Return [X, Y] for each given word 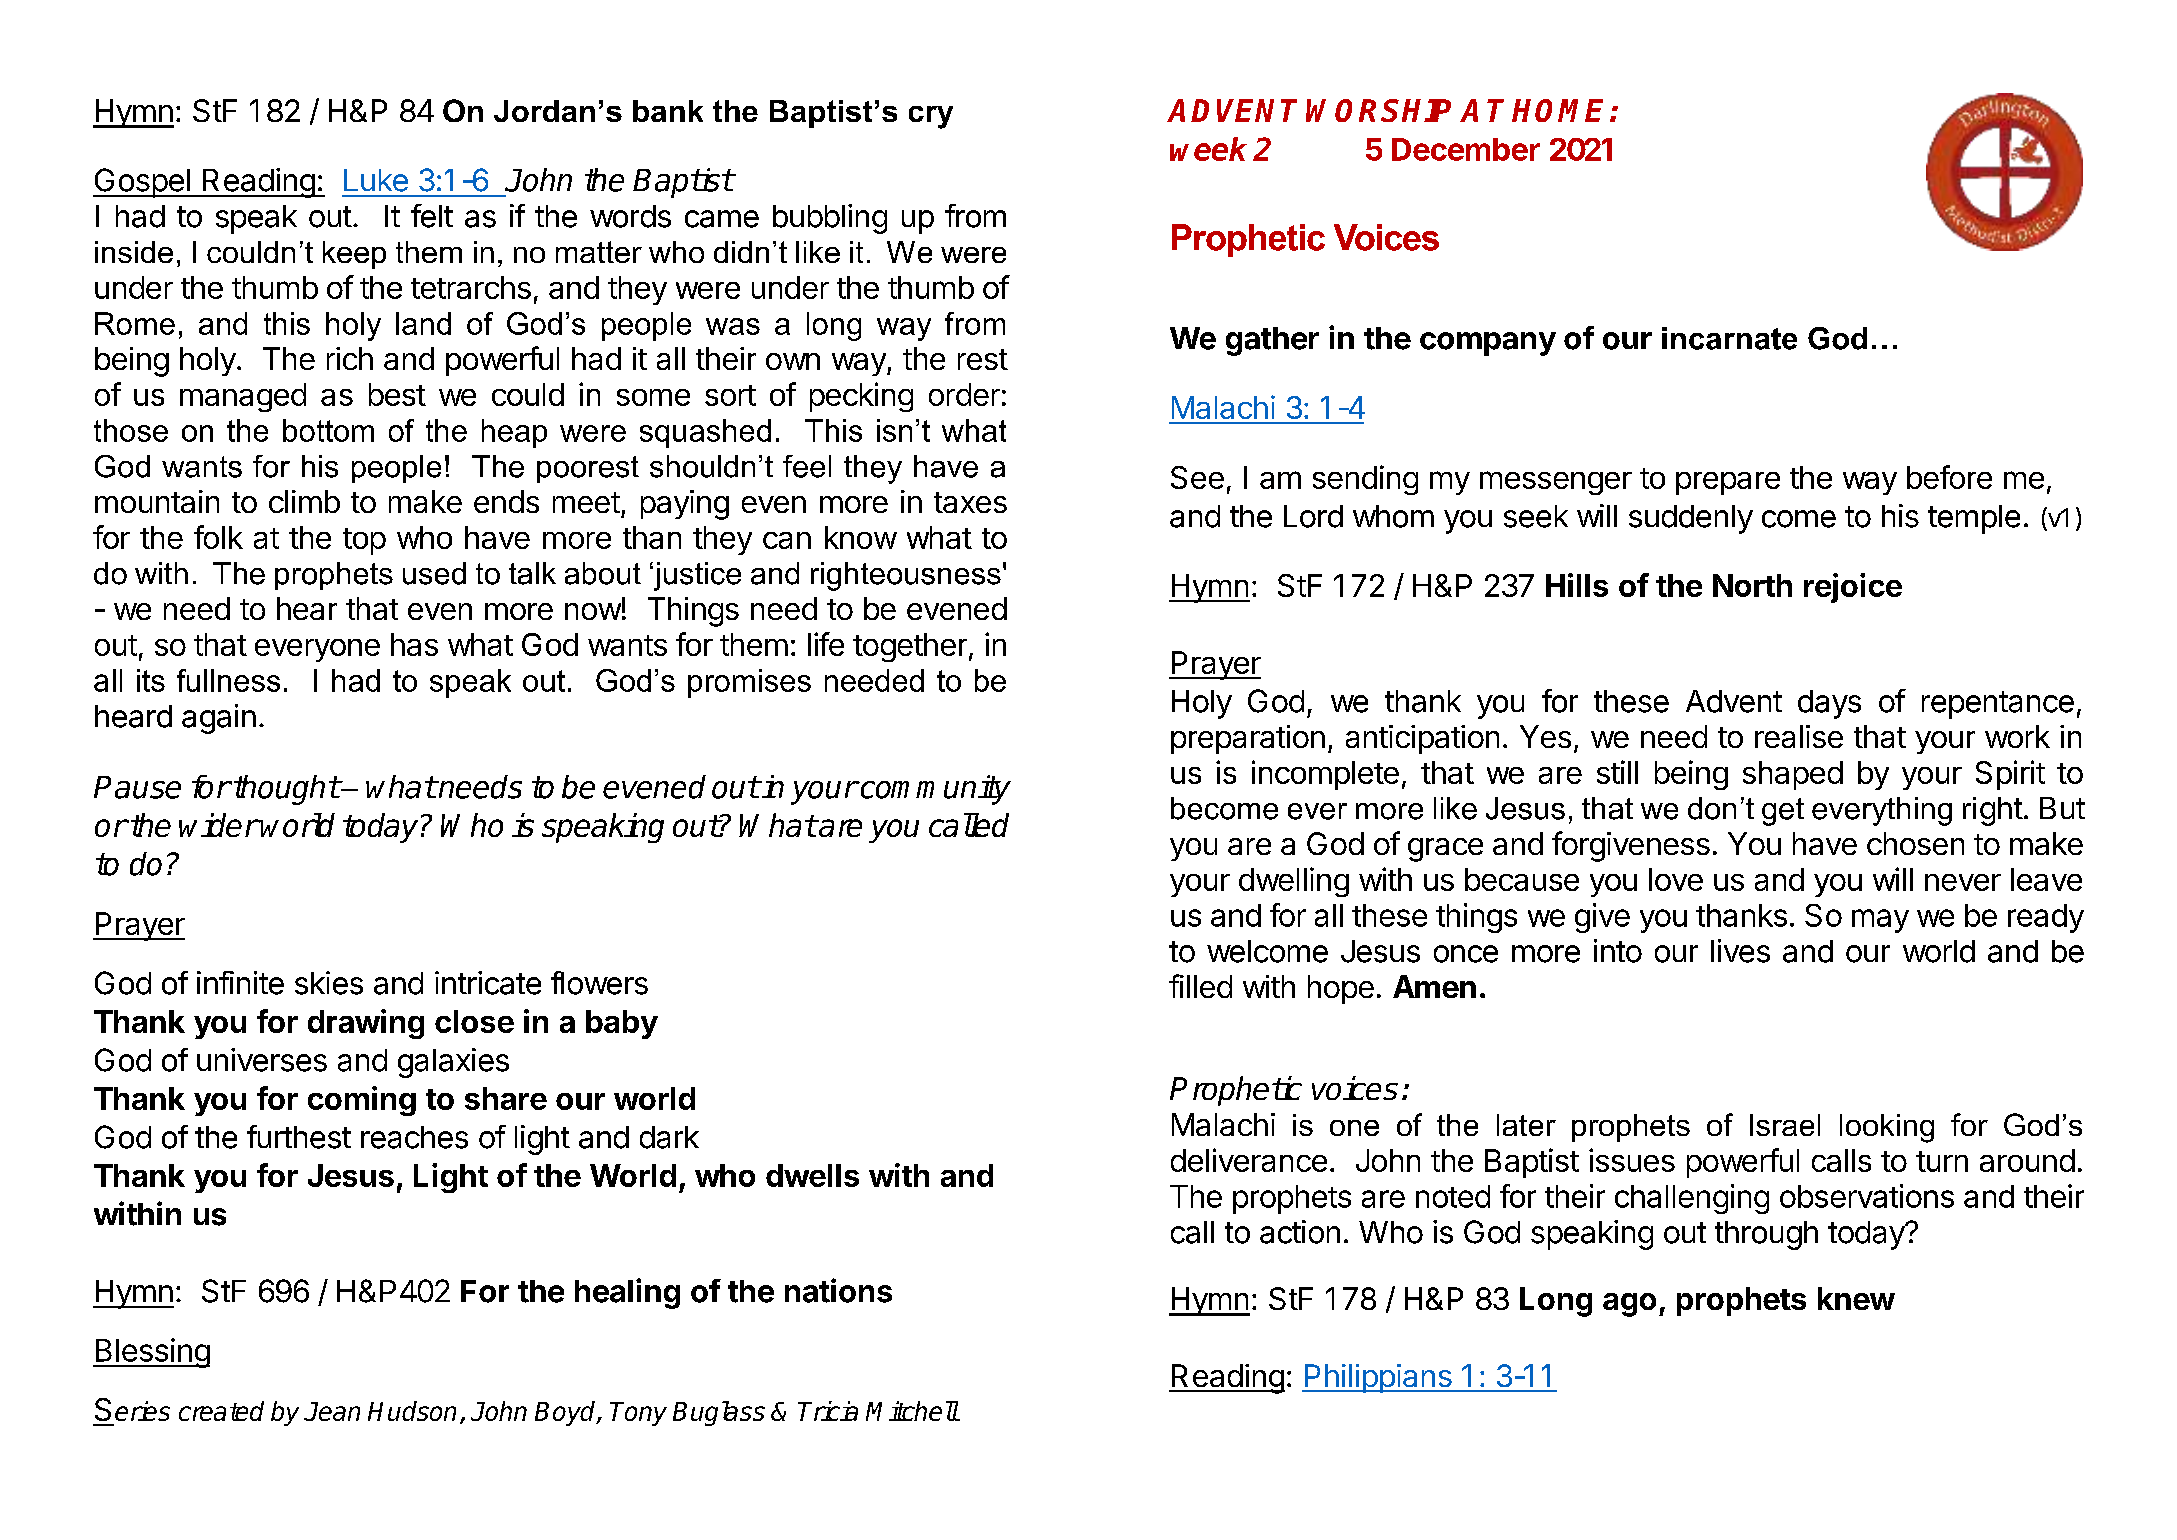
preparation [1248, 739]
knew [1856, 1298]
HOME [1557, 110]
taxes [970, 502]
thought [285, 790]
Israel [1785, 1125]
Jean [332, 1411]
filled [1200, 986]
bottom [328, 430]
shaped [1793, 775]
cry [931, 117]
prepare [1728, 483]
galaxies [453, 1063]
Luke [376, 180]
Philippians [1378, 1378]
